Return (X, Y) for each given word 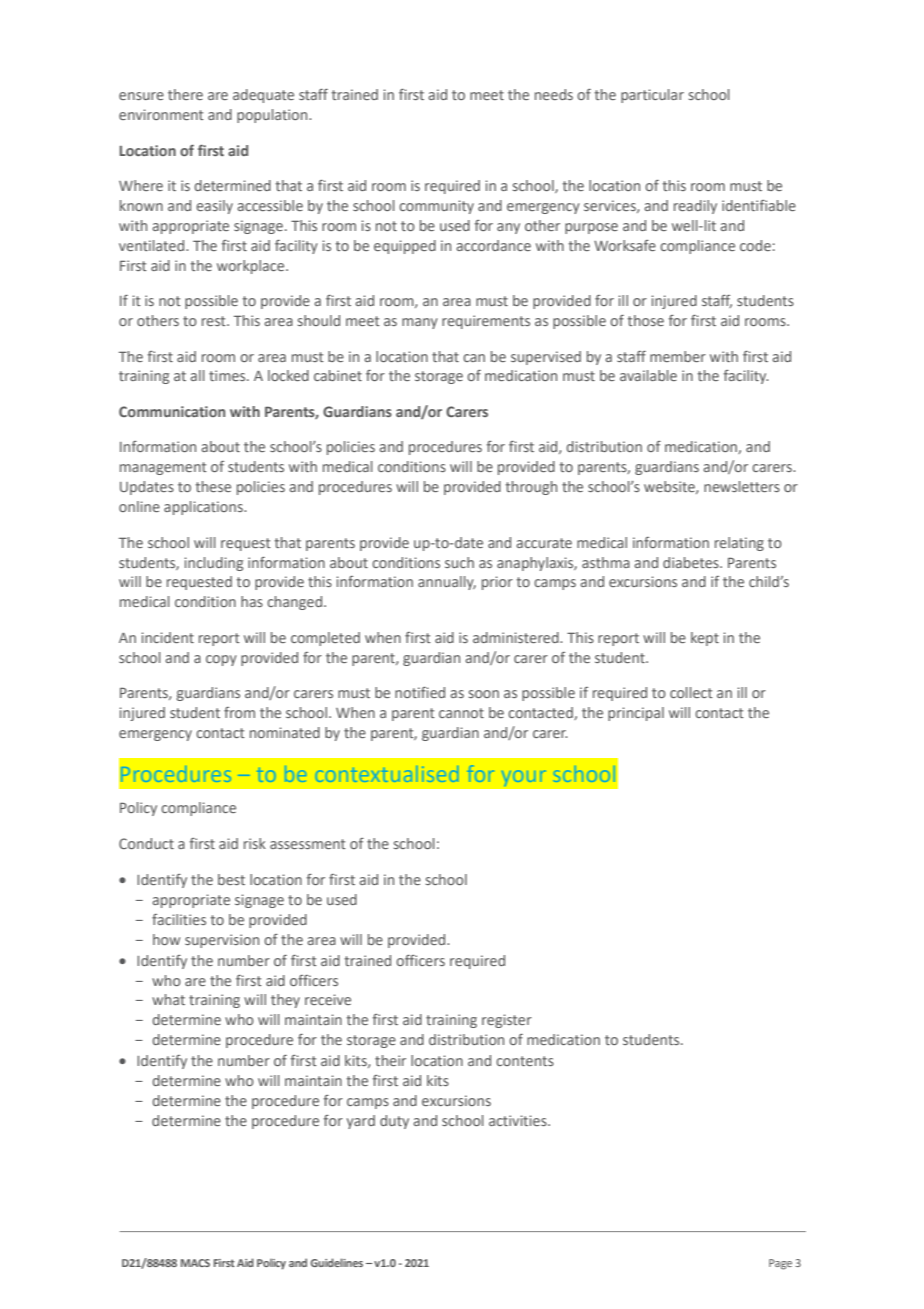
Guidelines (337, 1262)
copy (221, 660)
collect (691, 692)
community (436, 207)
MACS (195, 1263)
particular (652, 96)
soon (484, 694)
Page (780, 1264)
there (185, 94)
